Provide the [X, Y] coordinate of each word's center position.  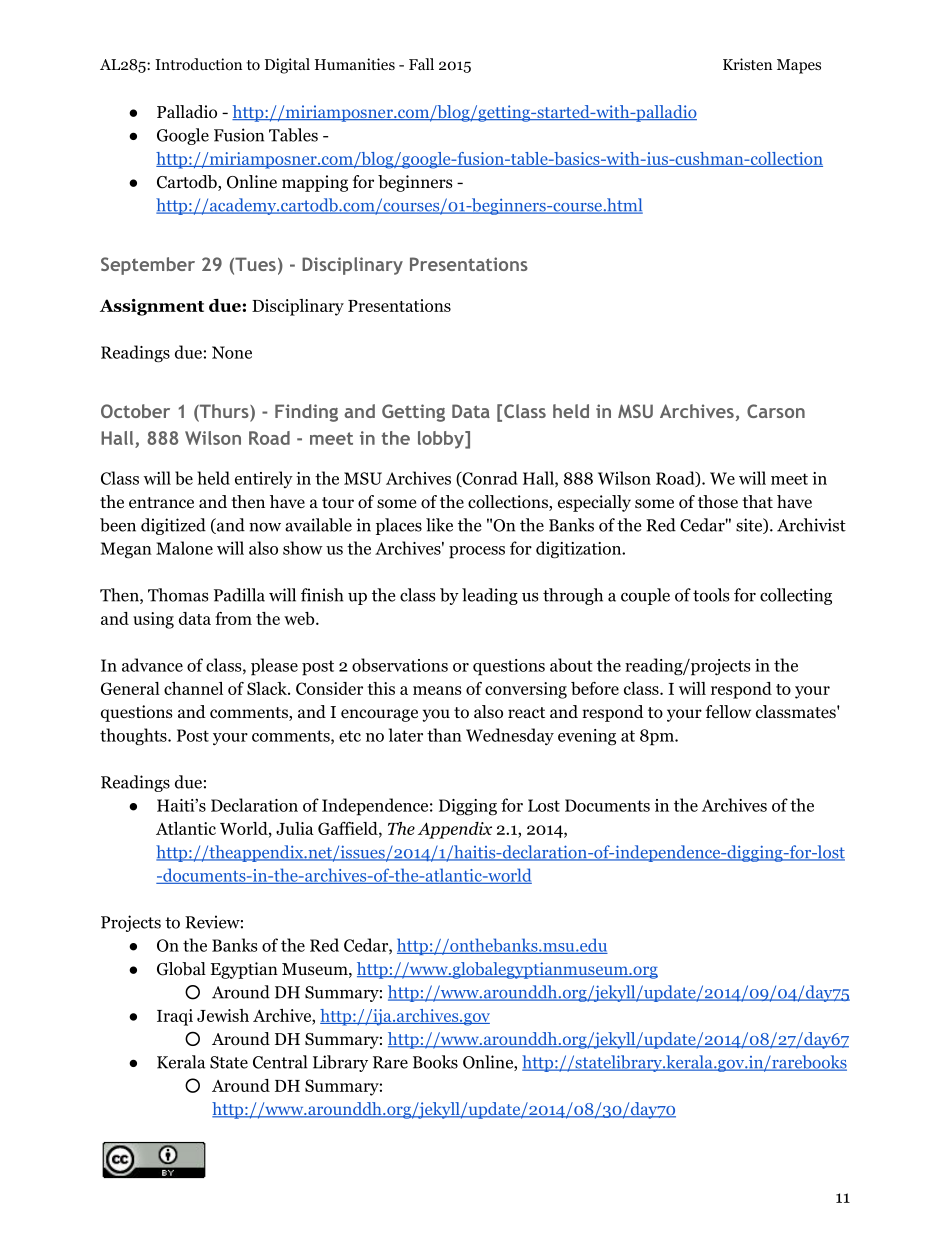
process [477, 552]
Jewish [223, 1015]
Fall [421, 64]
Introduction [198, 64]
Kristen [747, 64]
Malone [184, 548]
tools [711, 595]
